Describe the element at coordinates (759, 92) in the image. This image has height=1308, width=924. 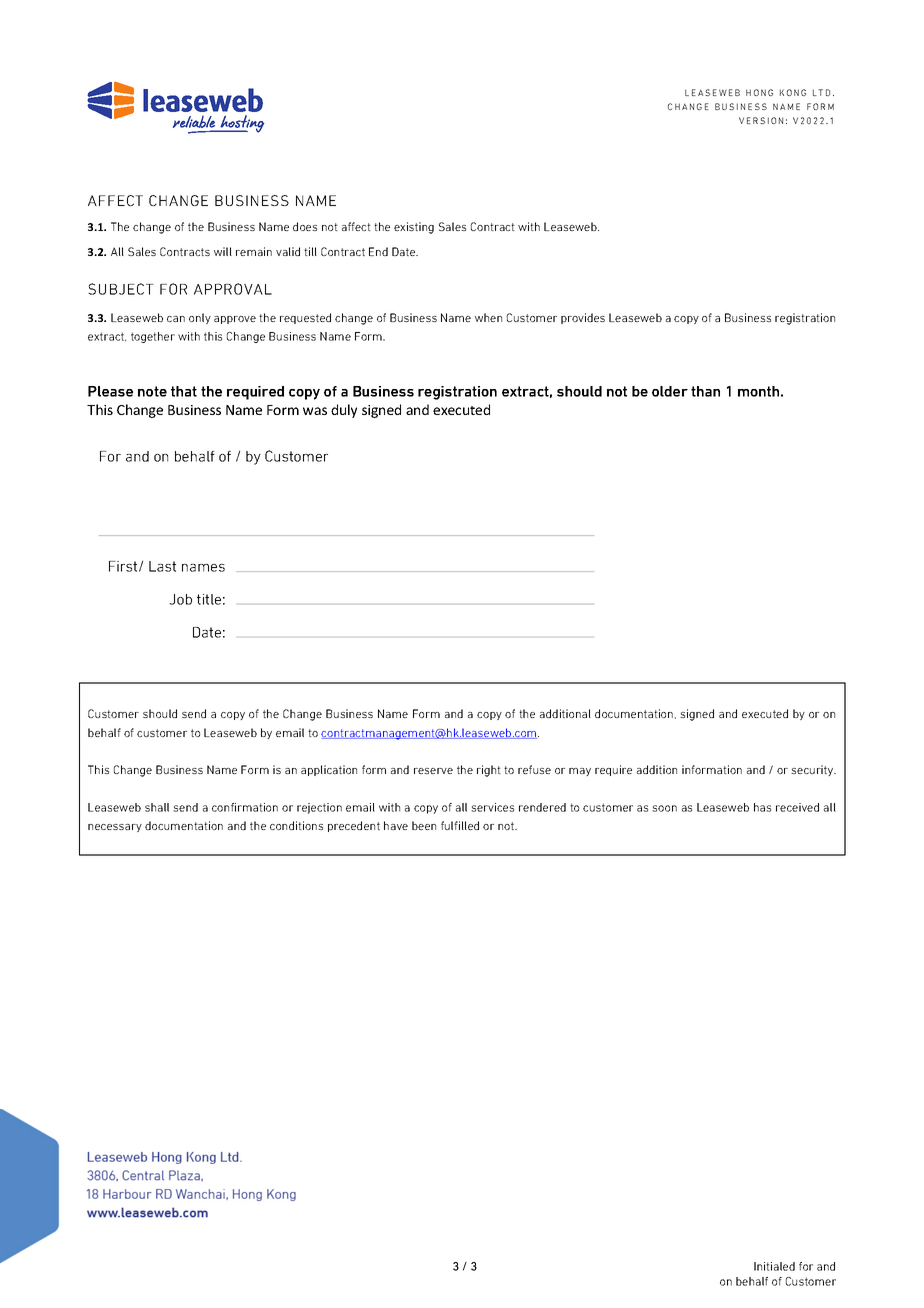
I see `HONG` at that location.
